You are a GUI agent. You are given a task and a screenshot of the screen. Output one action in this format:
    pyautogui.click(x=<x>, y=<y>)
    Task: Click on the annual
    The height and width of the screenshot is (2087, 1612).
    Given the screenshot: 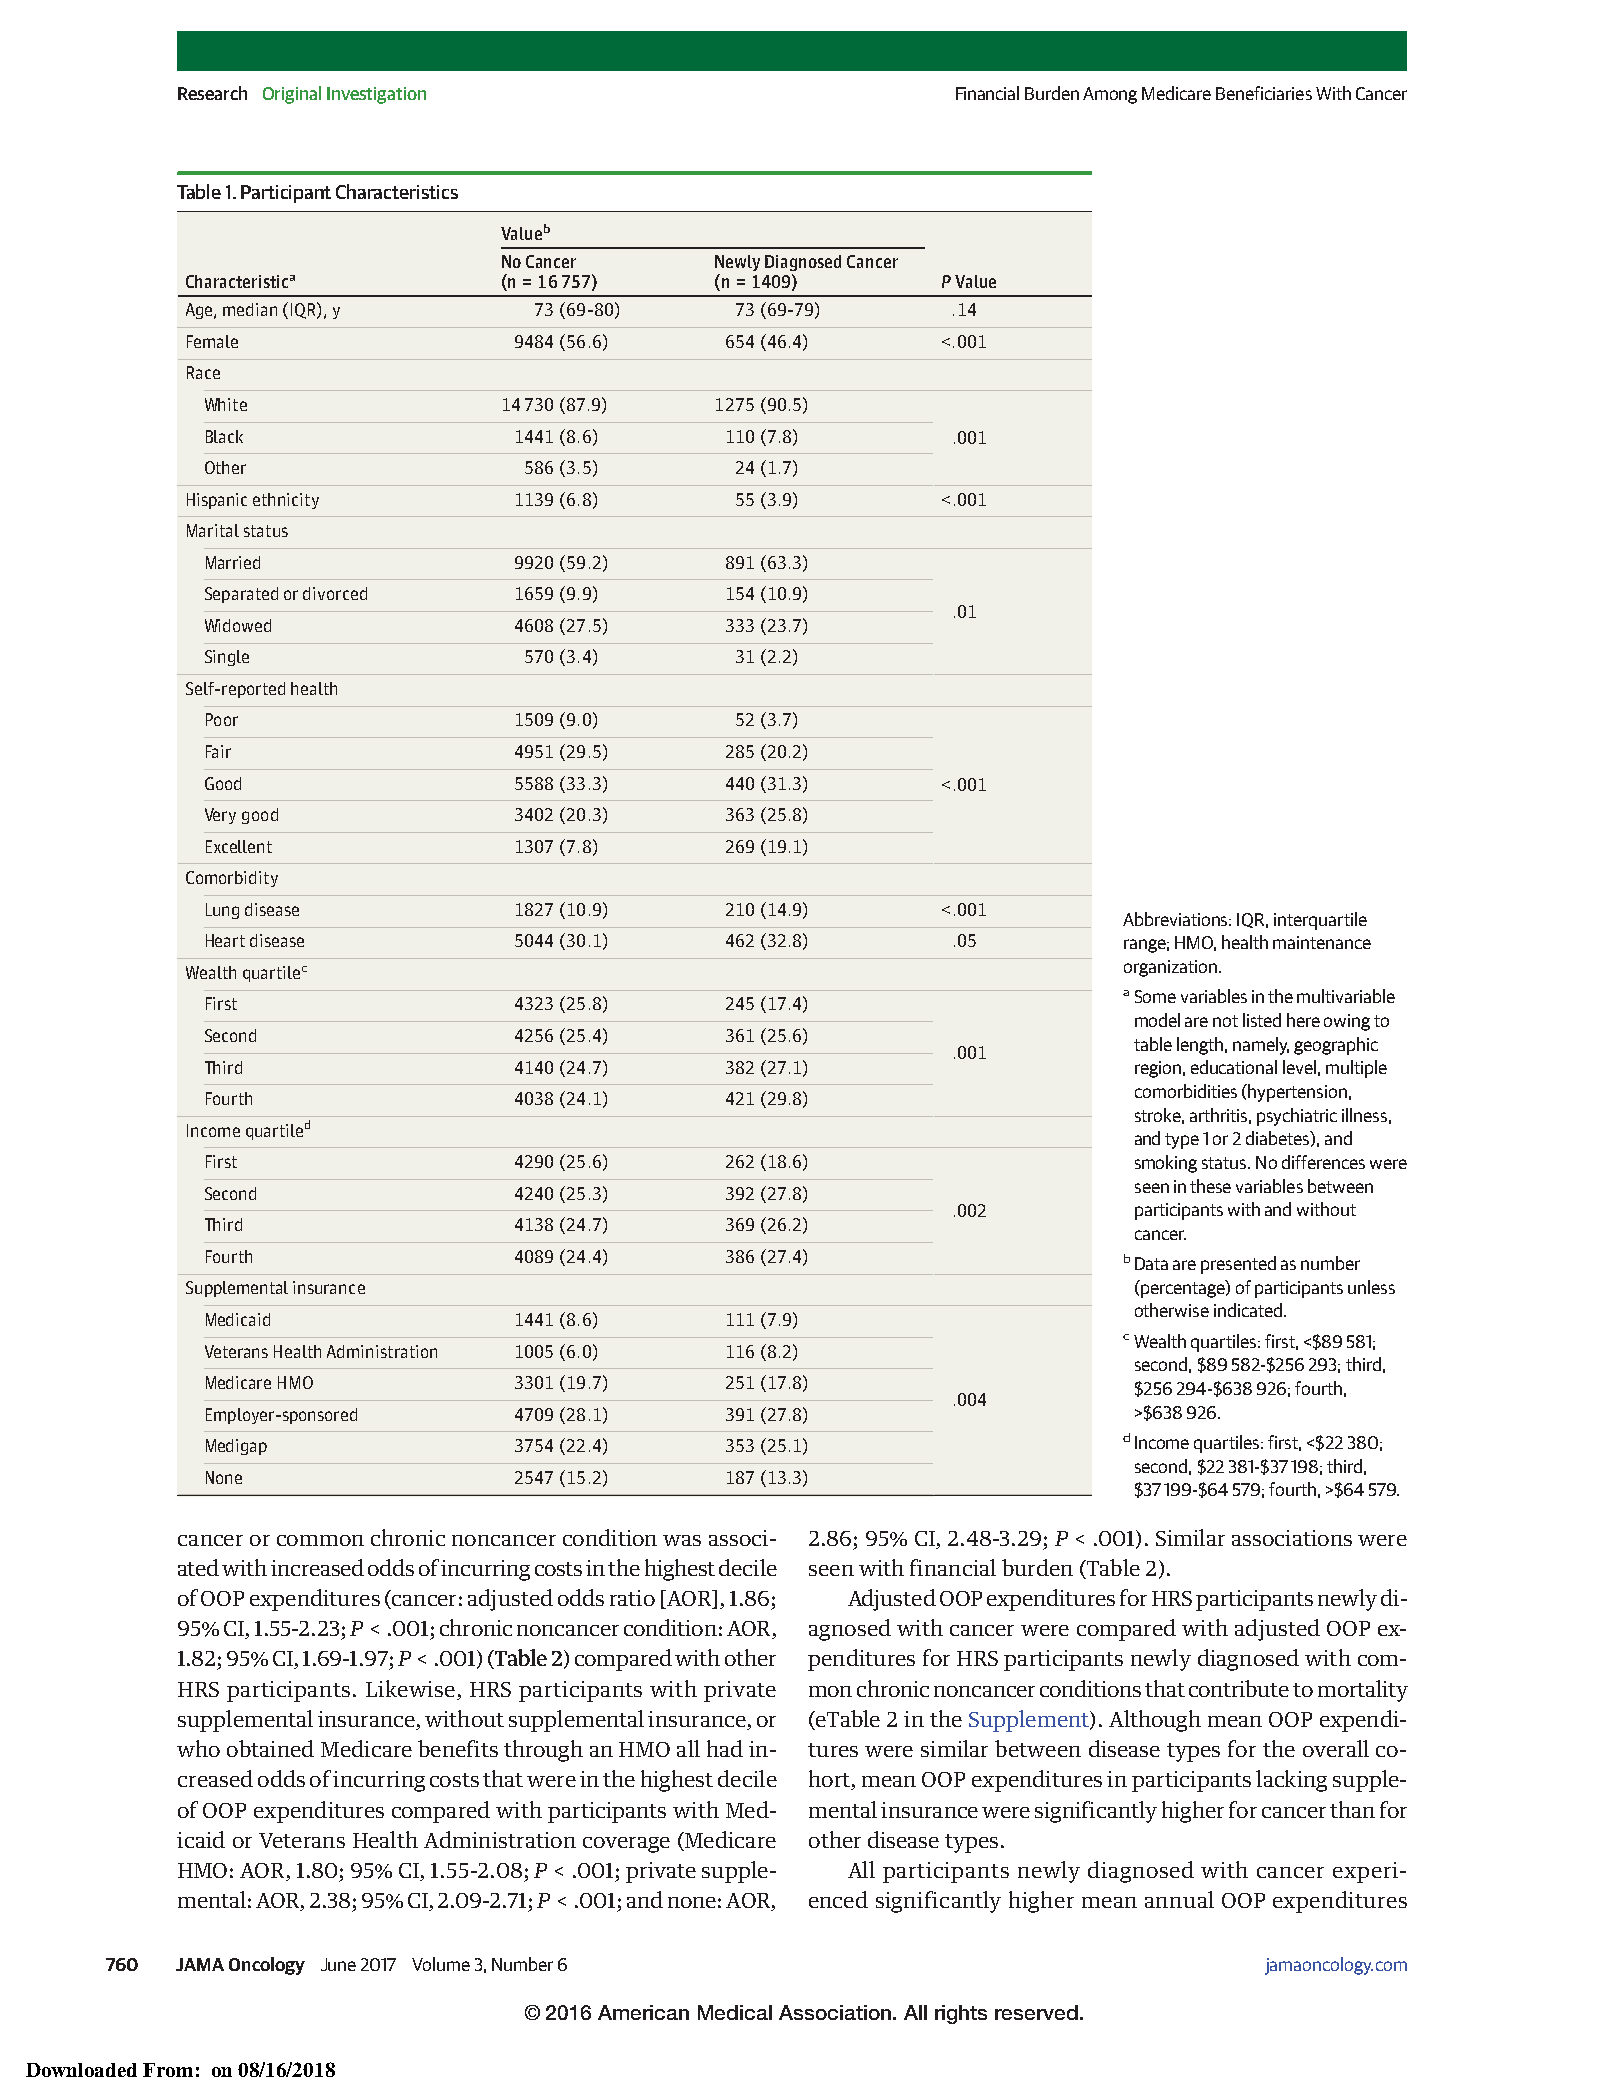 What is the action you would take?
    pyautogui.click(x=1179, y=1899)
